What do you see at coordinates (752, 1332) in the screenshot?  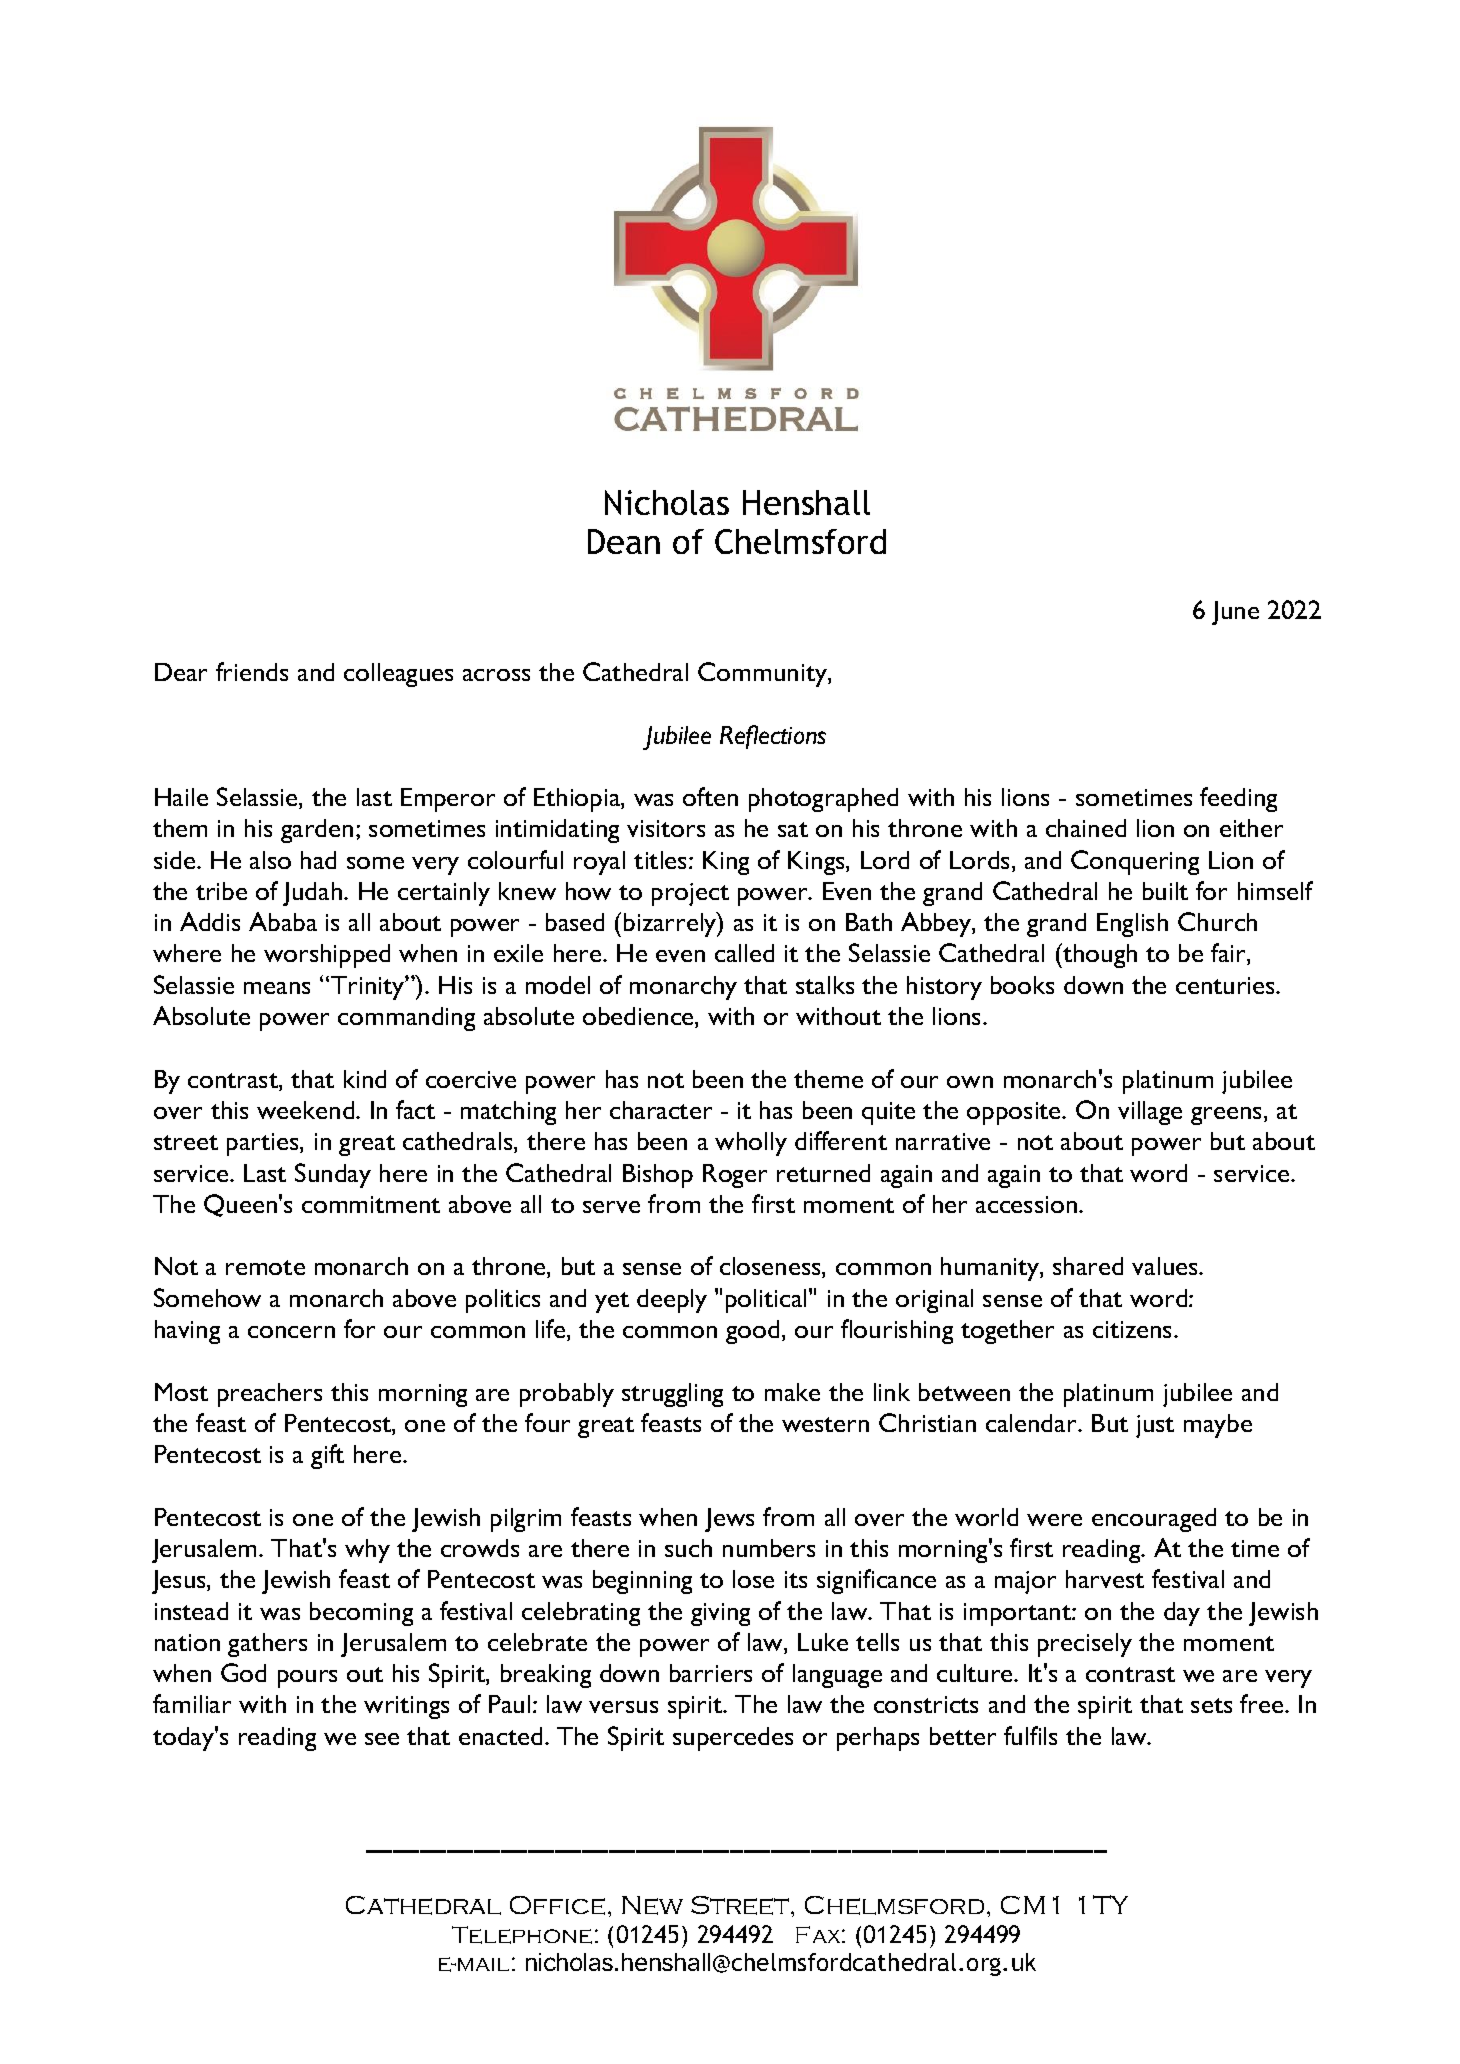 I see `good` at bounding box center [752, 1332].
